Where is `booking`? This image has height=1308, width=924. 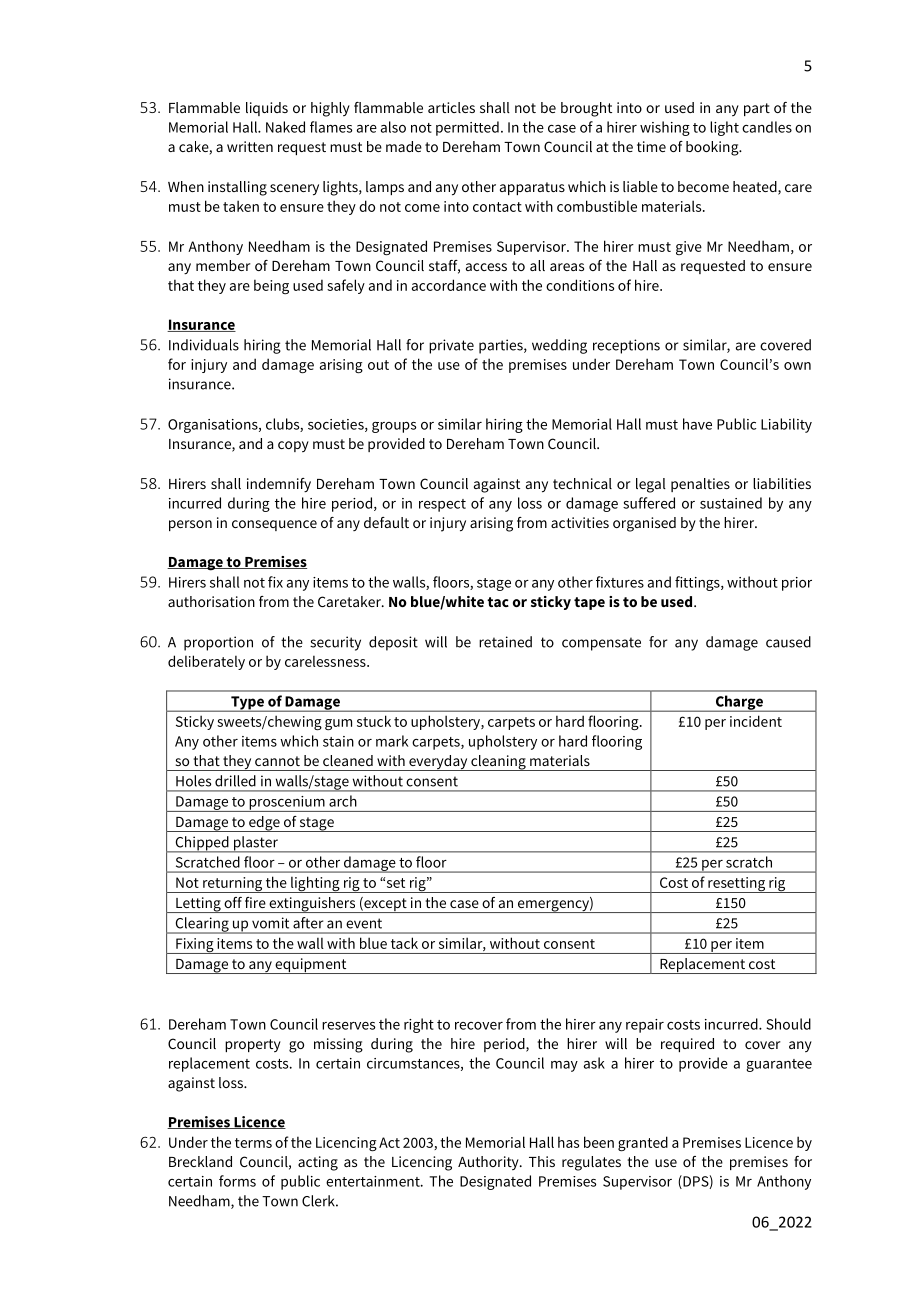 booking is located at coordinates (713, 148).
